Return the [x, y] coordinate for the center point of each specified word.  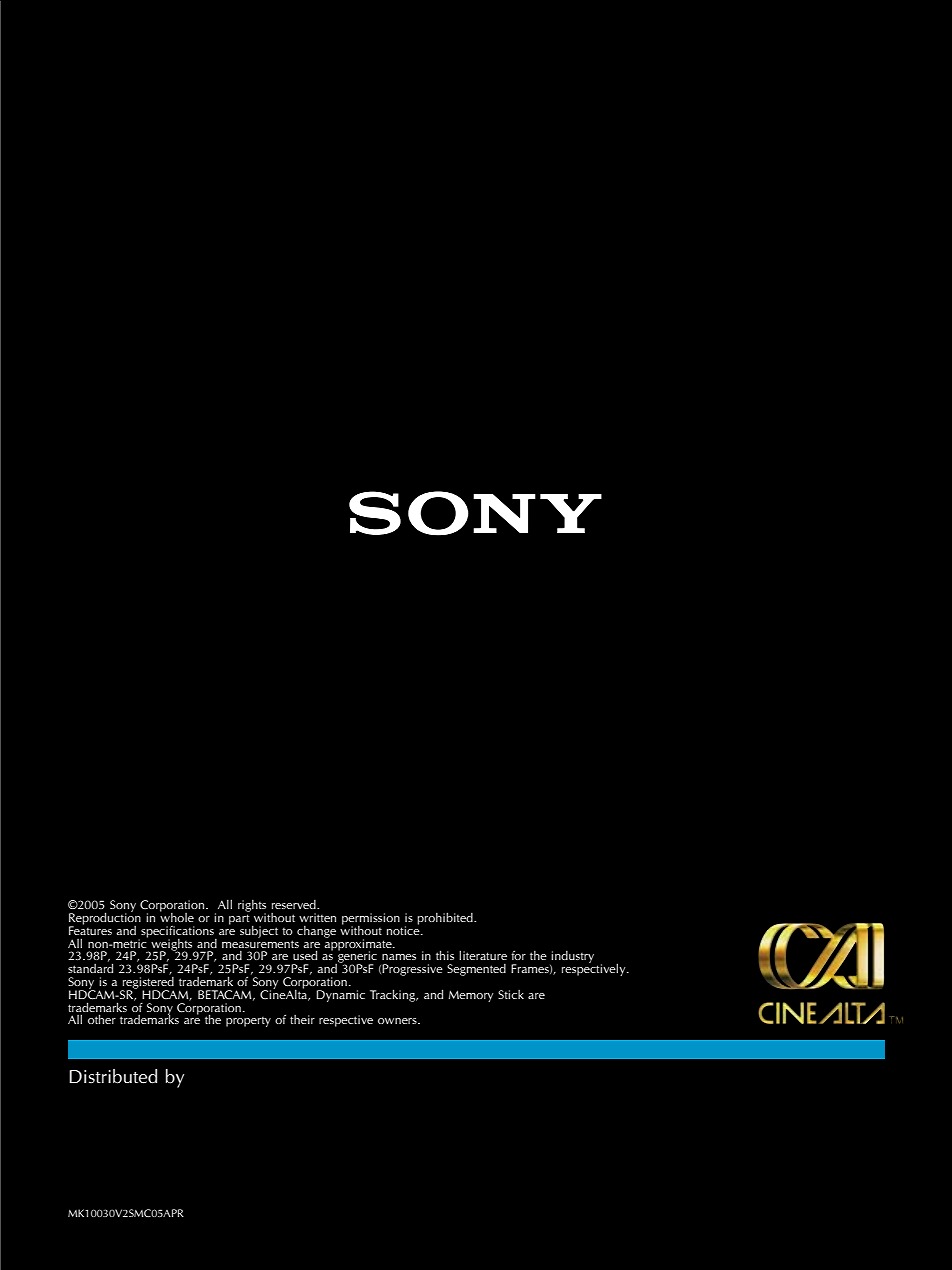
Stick [511, 994]
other [102, 1019]
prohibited [446, 918]
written [317, 917]
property [248, 1022]
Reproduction [105, 918]
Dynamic [341, 996]
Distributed [113, 1076]
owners [398, 1021]
